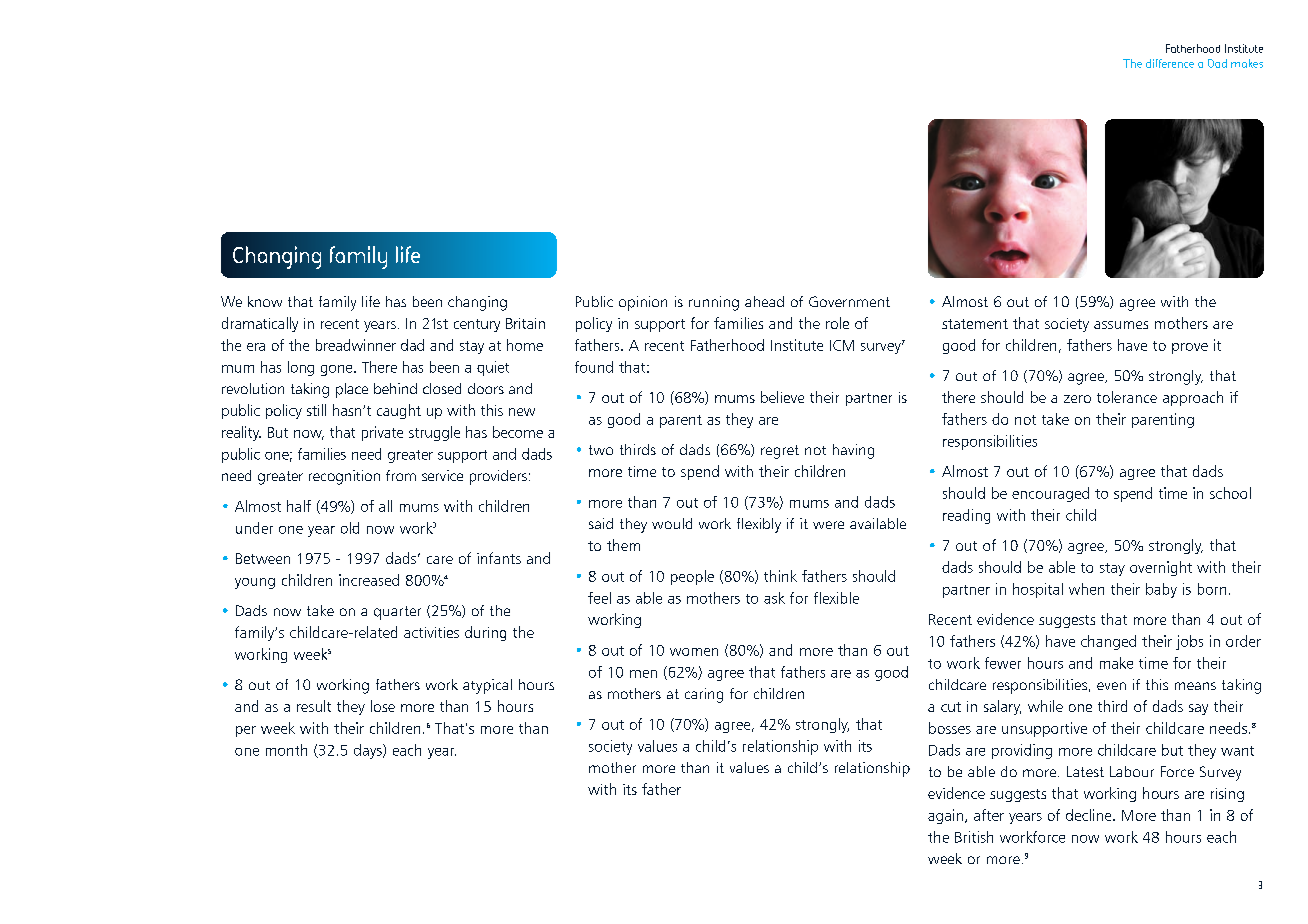 This document has width=1308, height=924. Describe the element at coordinates (947, 816) in the document. I see `again` at that location.
